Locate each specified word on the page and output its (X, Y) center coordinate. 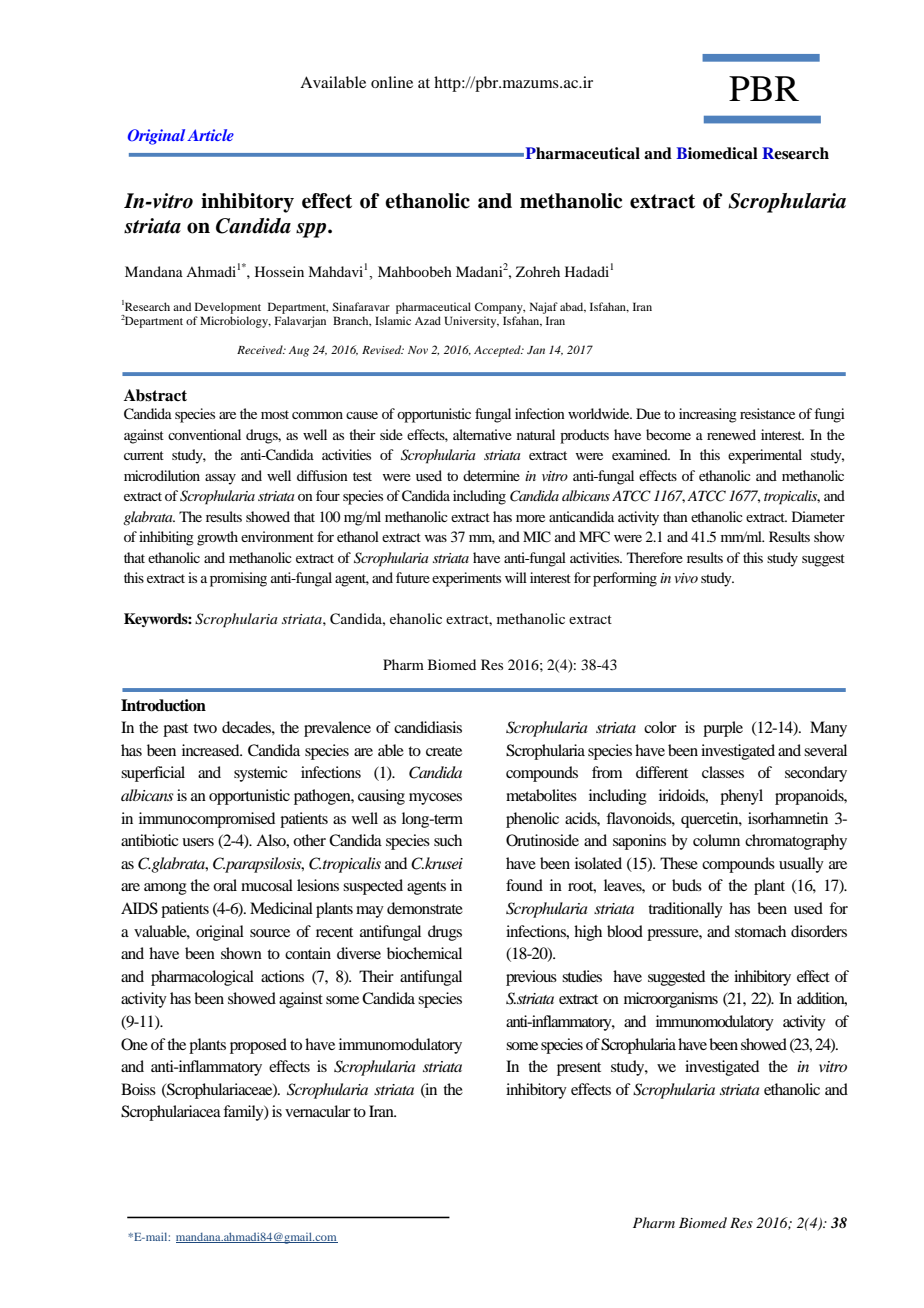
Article (210, 135)
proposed (258, 1046)
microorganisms (671, 1000)
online (392, 82)
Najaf (544, 308)
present (579, 1069)
